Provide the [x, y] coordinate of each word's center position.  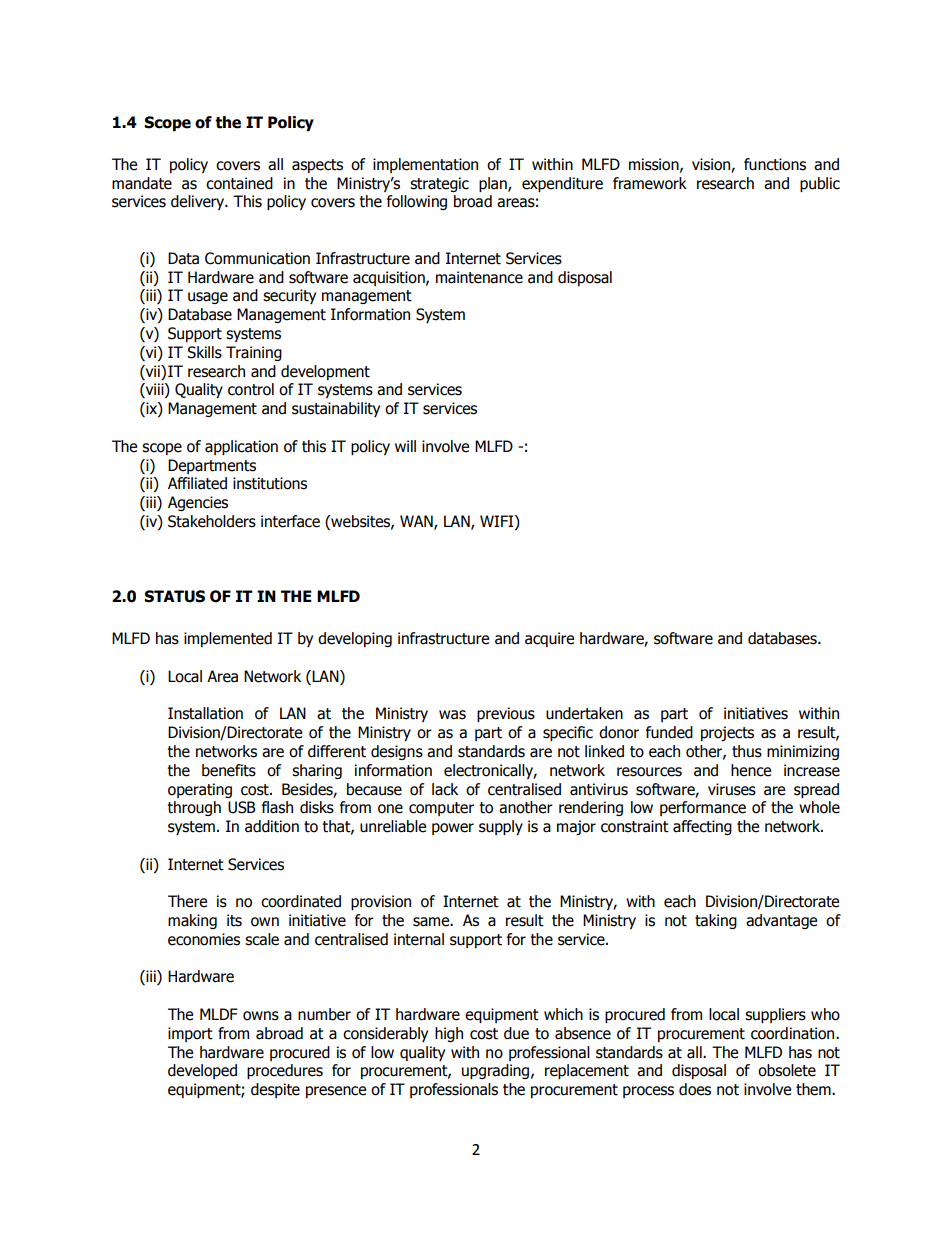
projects [727, 733]
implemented [228, 639]
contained [239, 183]
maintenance [479, 277]
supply [501, 827]
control [251, 389]
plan [494, 184]
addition [272, 826]
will [405, 446]
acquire [549, 639]
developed [202, 1071]
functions [775, 164]
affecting [702, 827]
